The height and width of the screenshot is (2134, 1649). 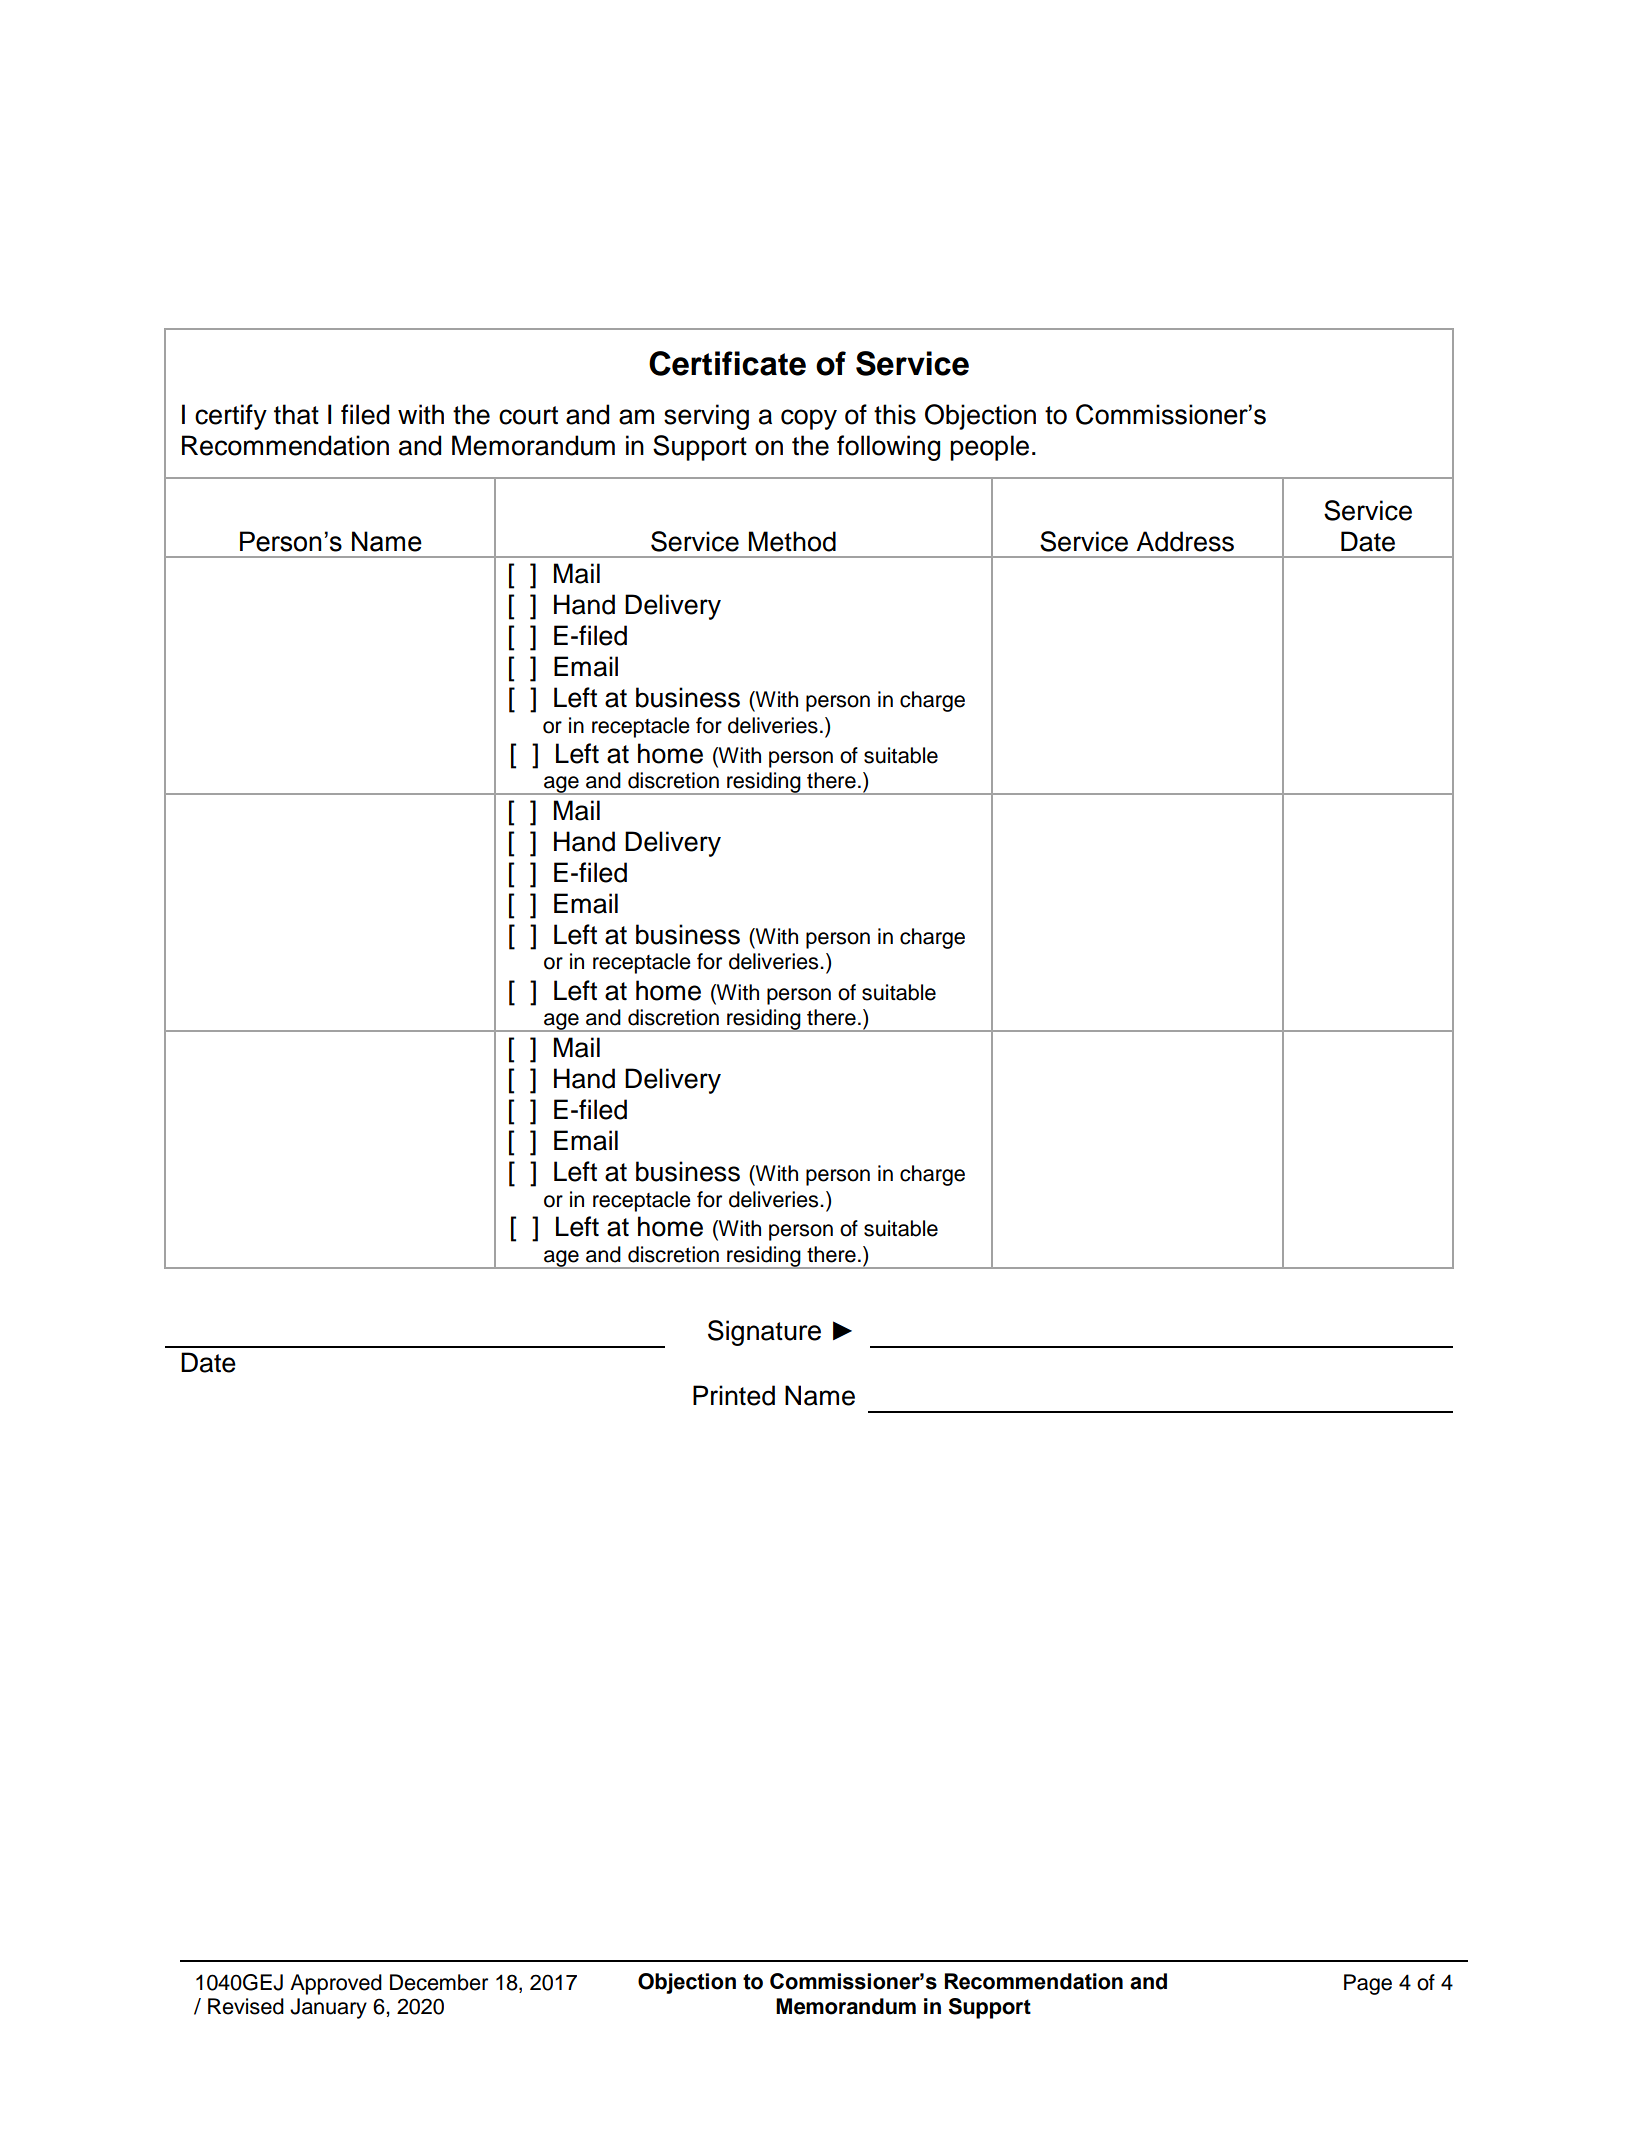 What do you see at coordinates (296, 414) in the screenshot?
I see `that` at bounding box center [296, 414].
